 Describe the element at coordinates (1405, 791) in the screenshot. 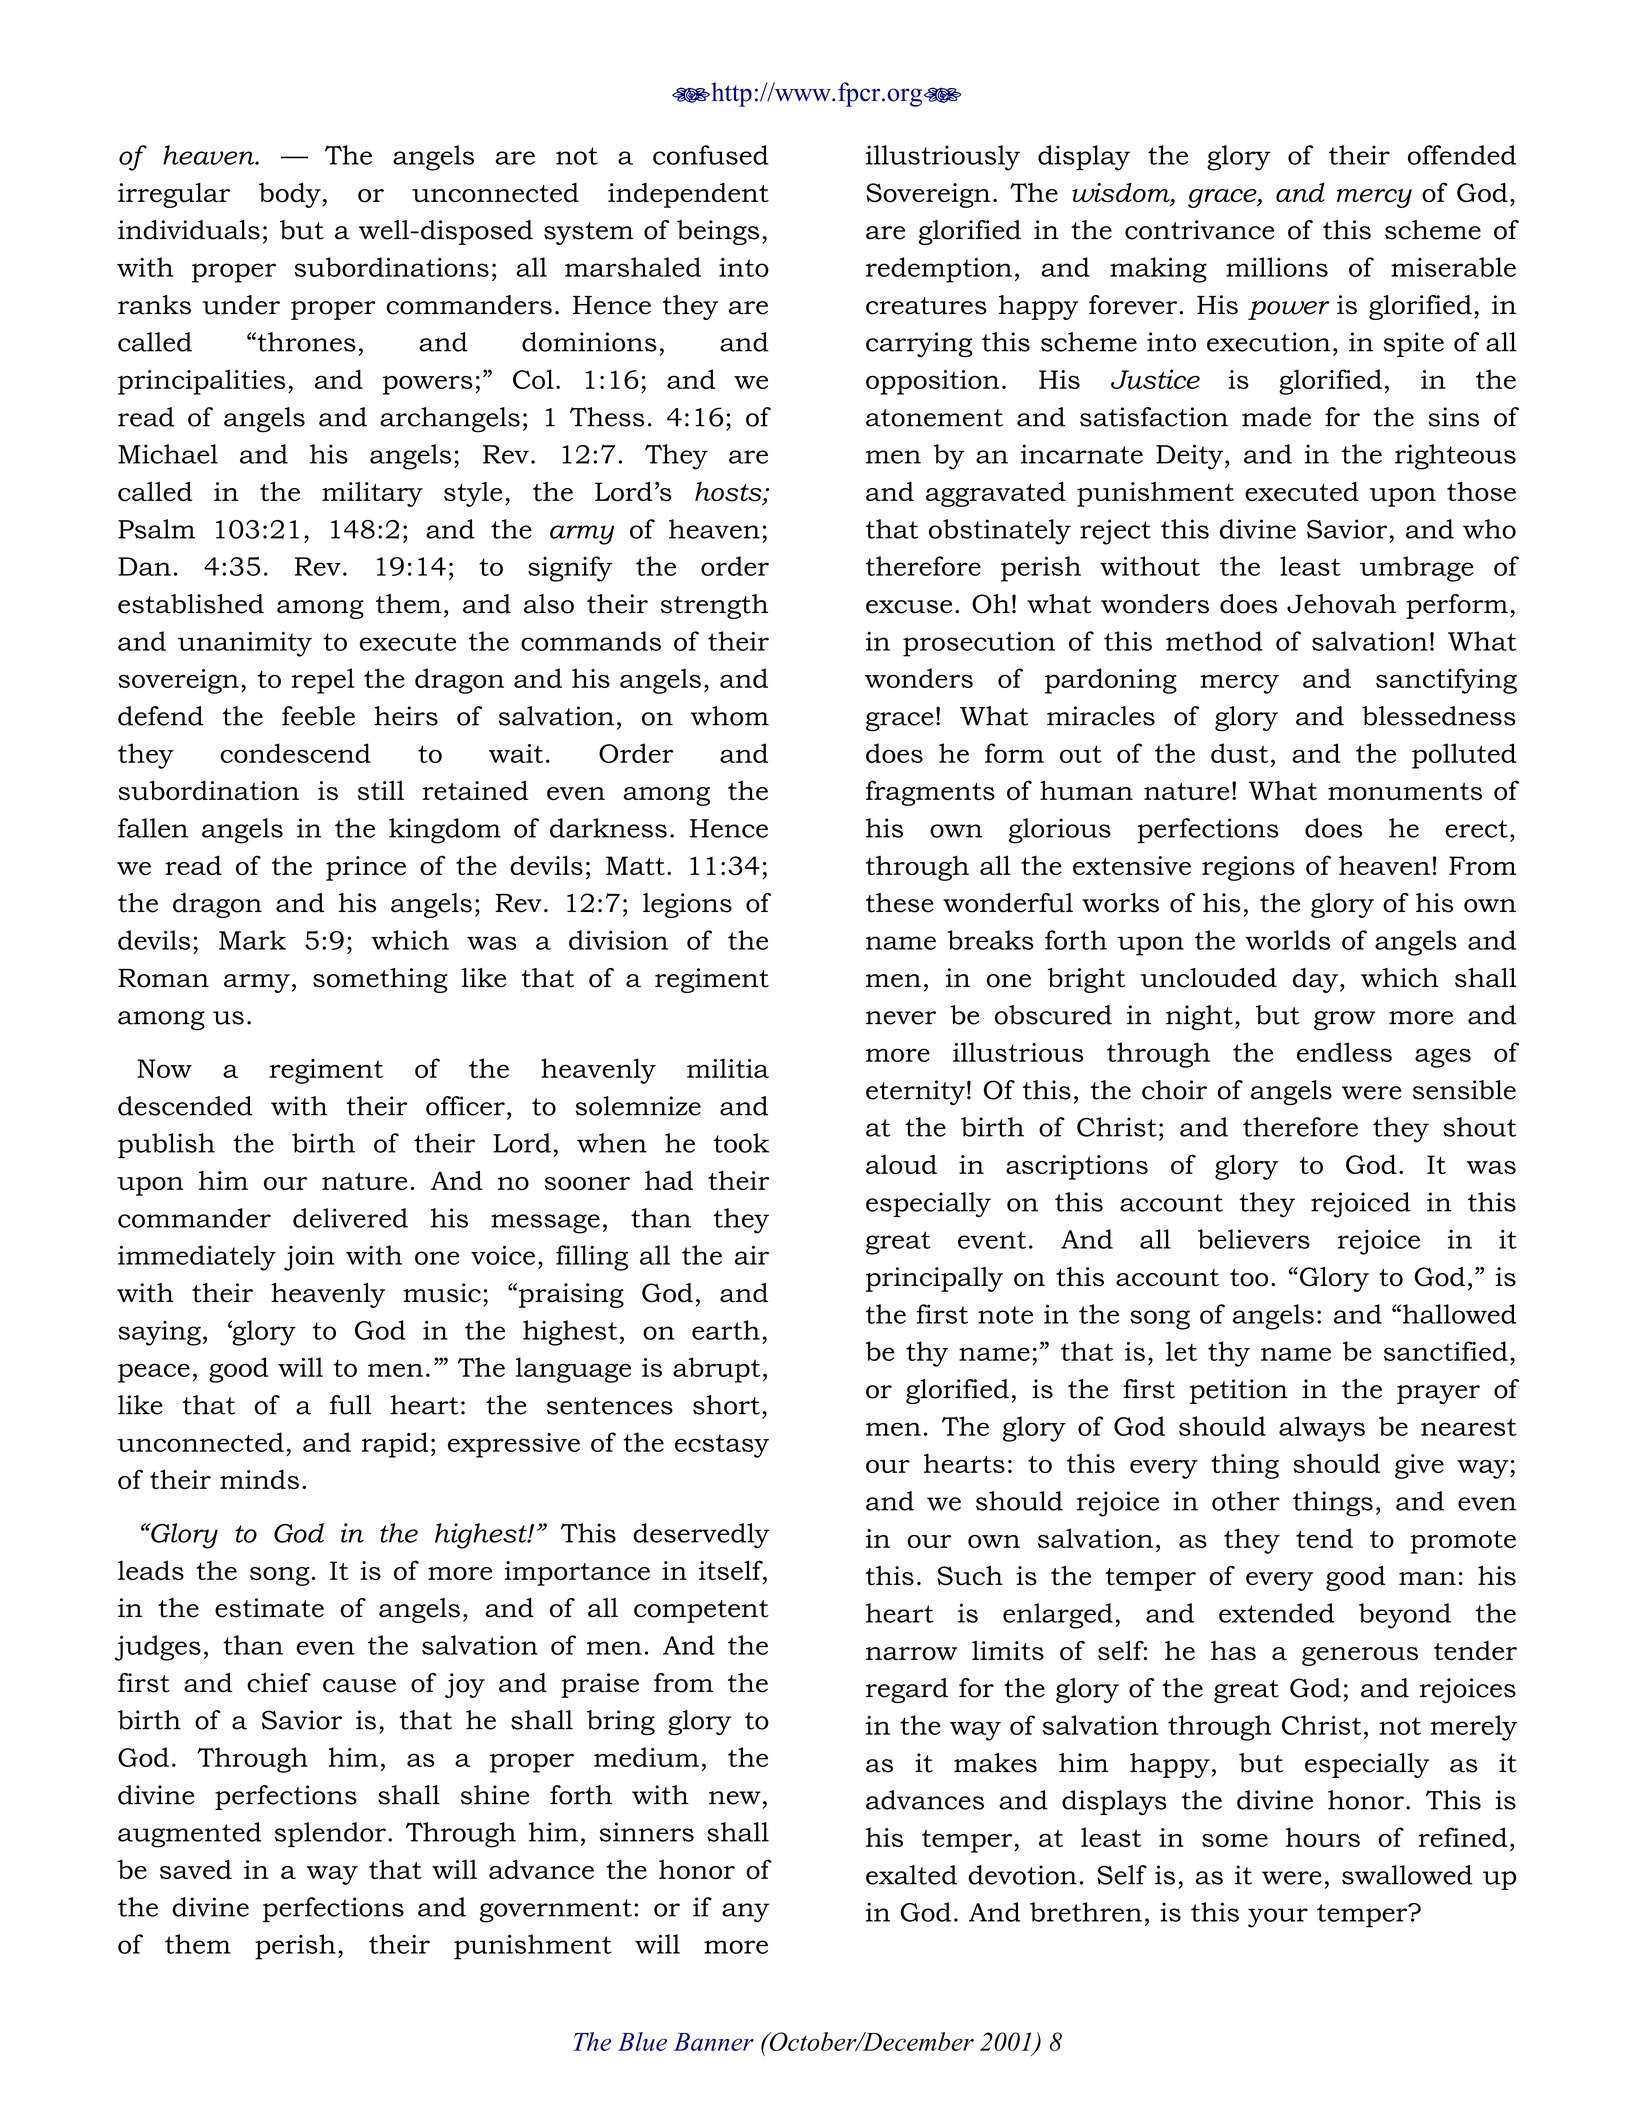

I see `monuments` at that location.
